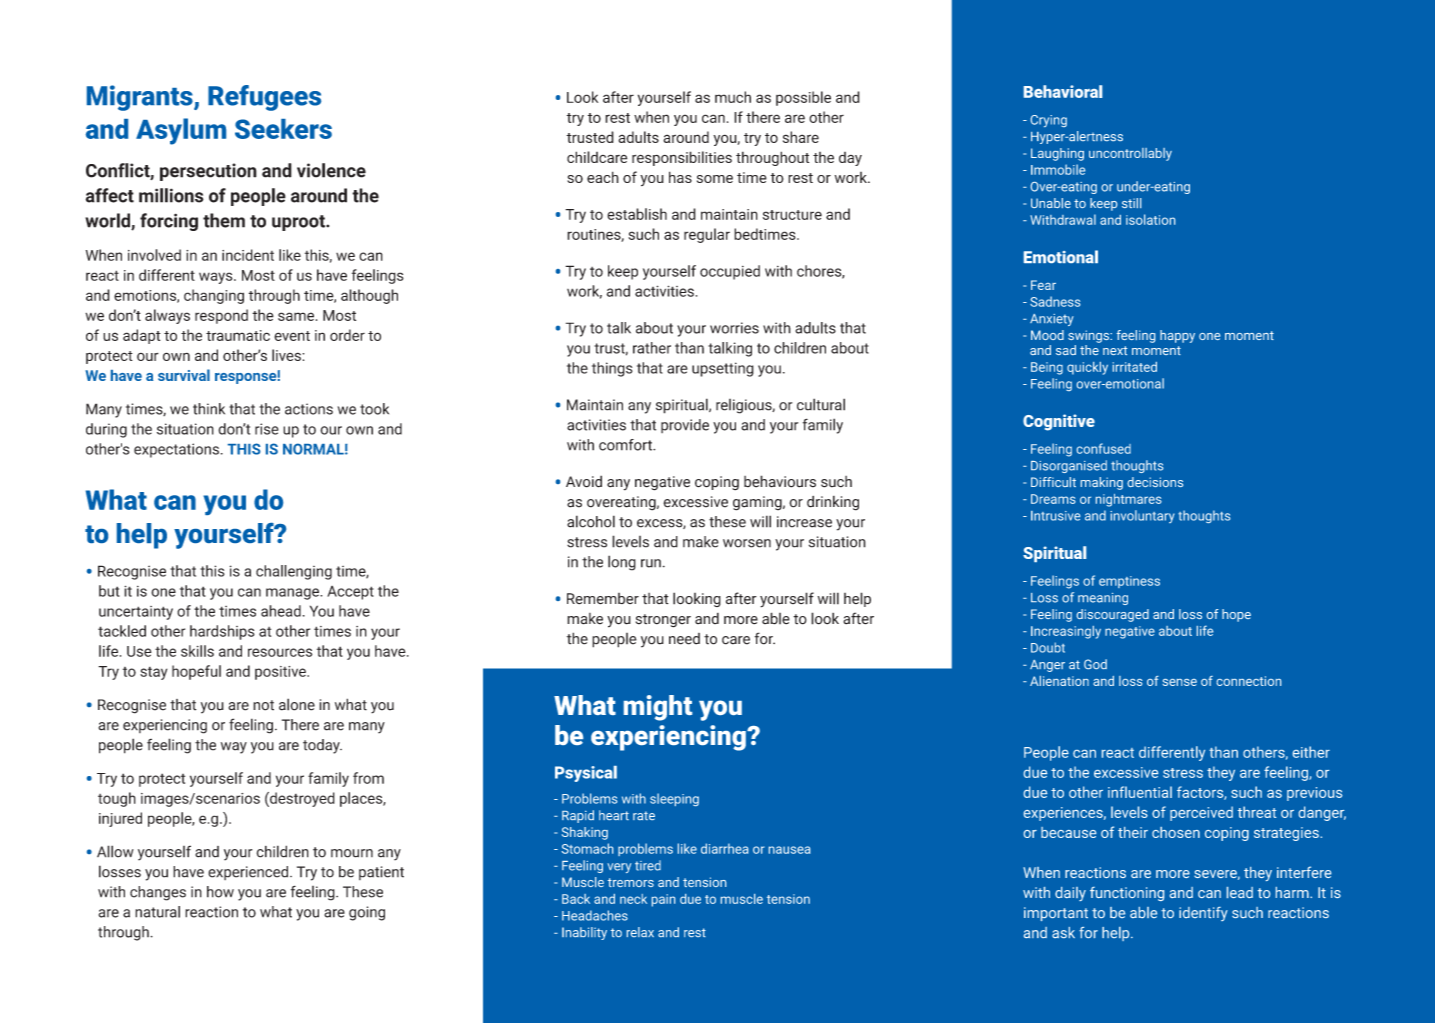 The image size is (1435, 1023). Describe the element at coordinates (294, 572) in the screenshot. I see `challenging` at that location.
